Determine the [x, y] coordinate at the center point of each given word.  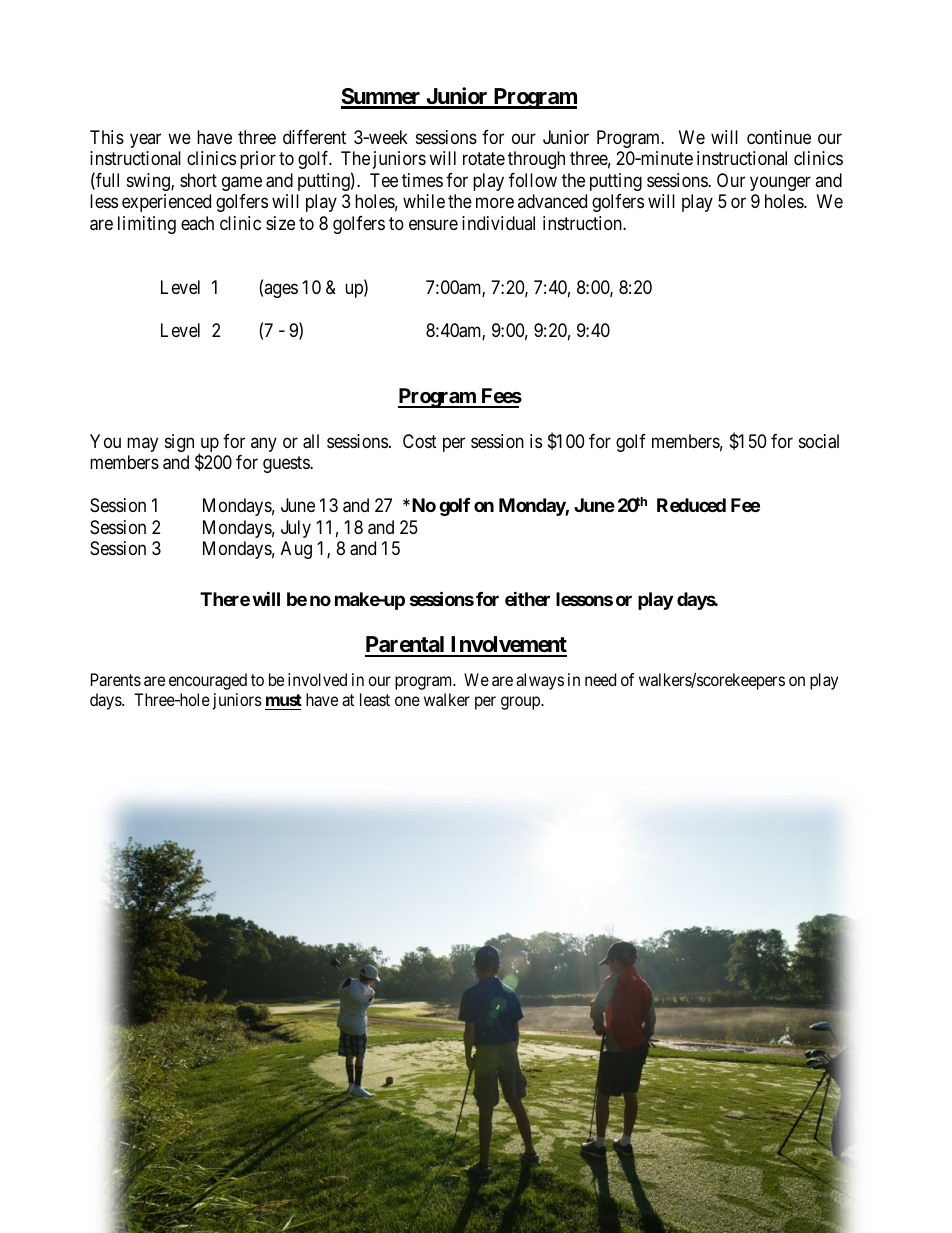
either [527, 598]
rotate [484, 158]
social [819, 441]
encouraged [208, 681]
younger [780, 183]
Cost [420, 441]
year [145, 140]
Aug [296, 550]
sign [179, 443]
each [197, 223]
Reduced [691, 505]
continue [779, 137]
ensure [433, 224]
